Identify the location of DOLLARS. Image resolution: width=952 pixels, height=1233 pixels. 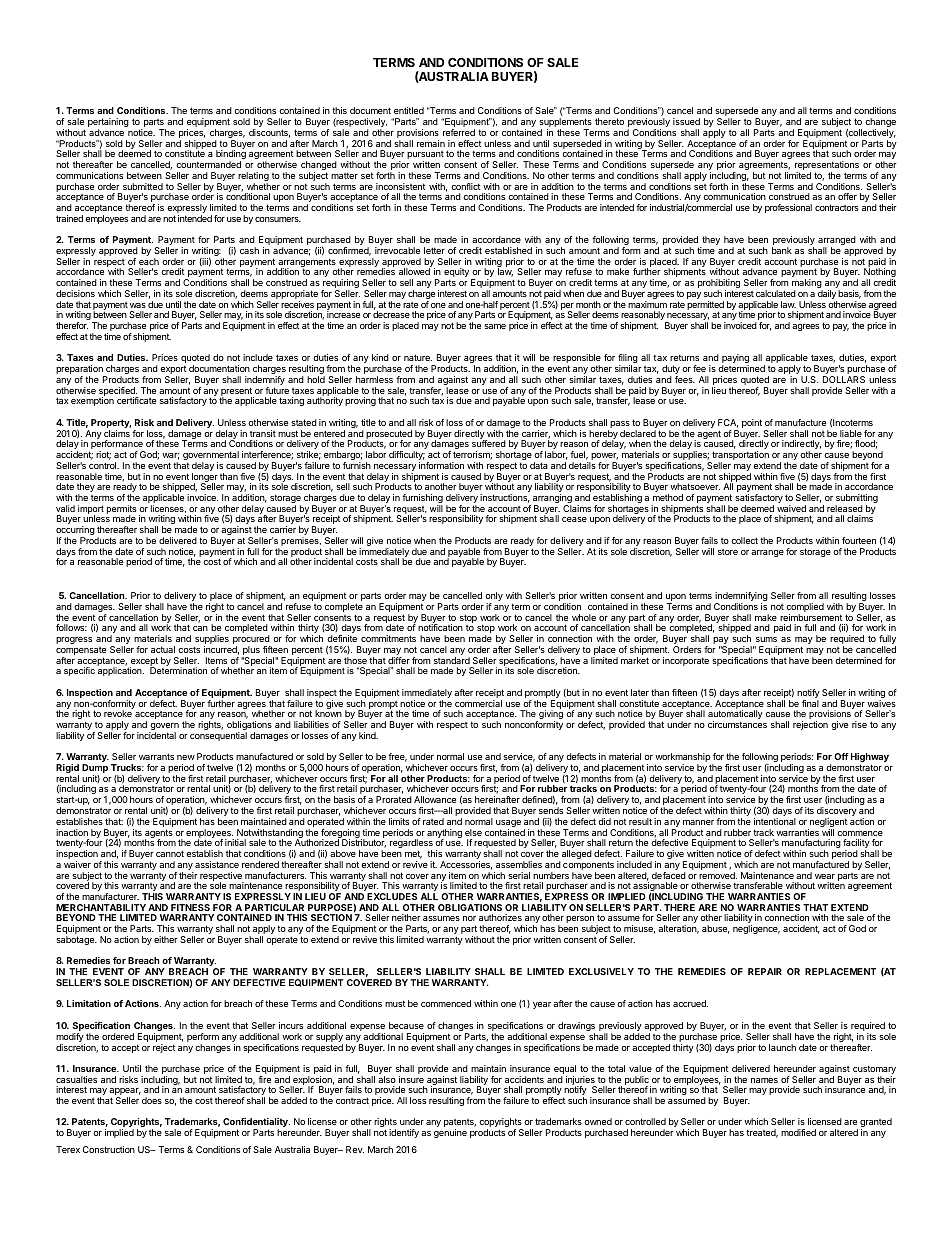
(844, 379).
